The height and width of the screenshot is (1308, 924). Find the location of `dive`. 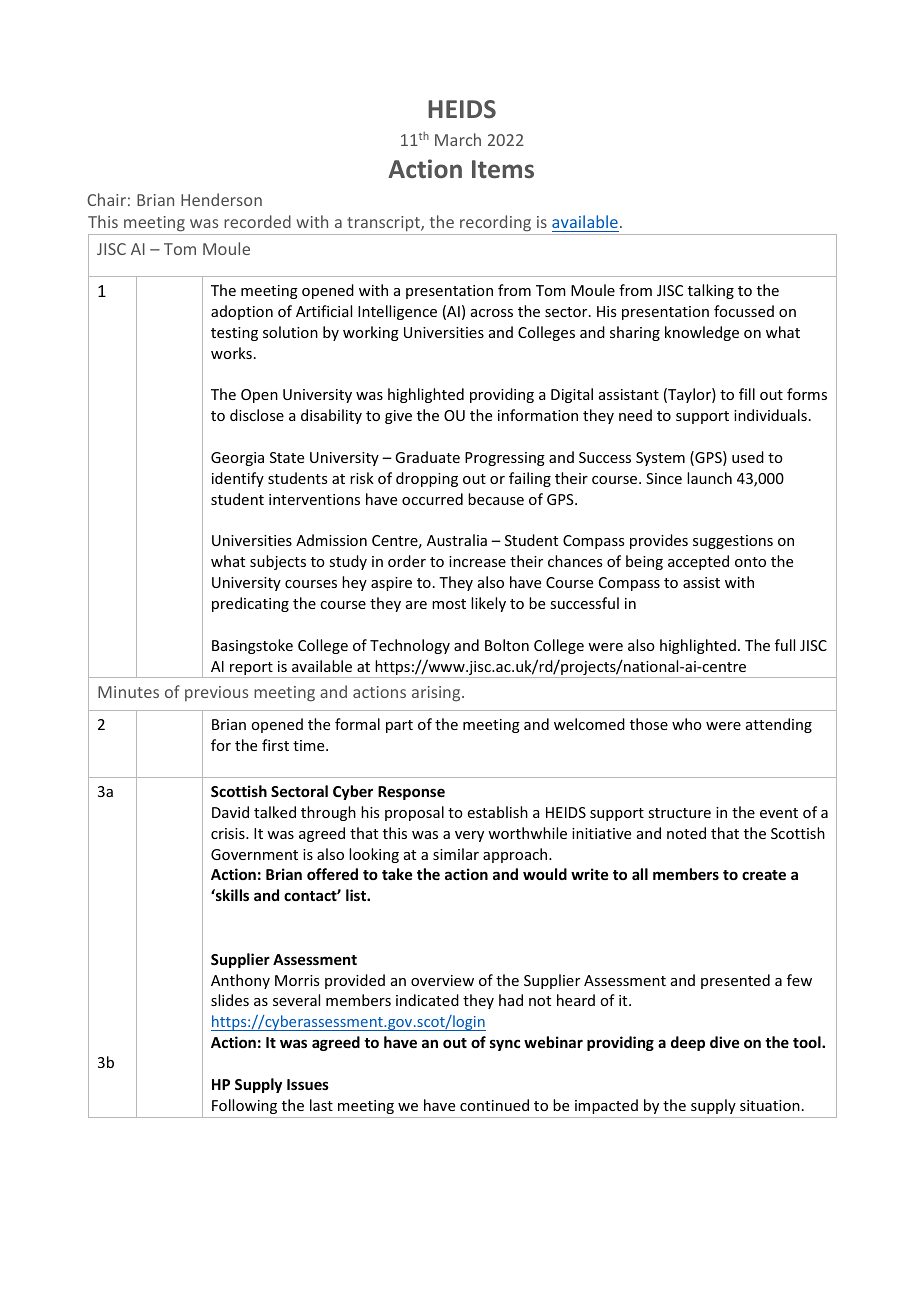

dive is located at coordinates (724, 1042).
